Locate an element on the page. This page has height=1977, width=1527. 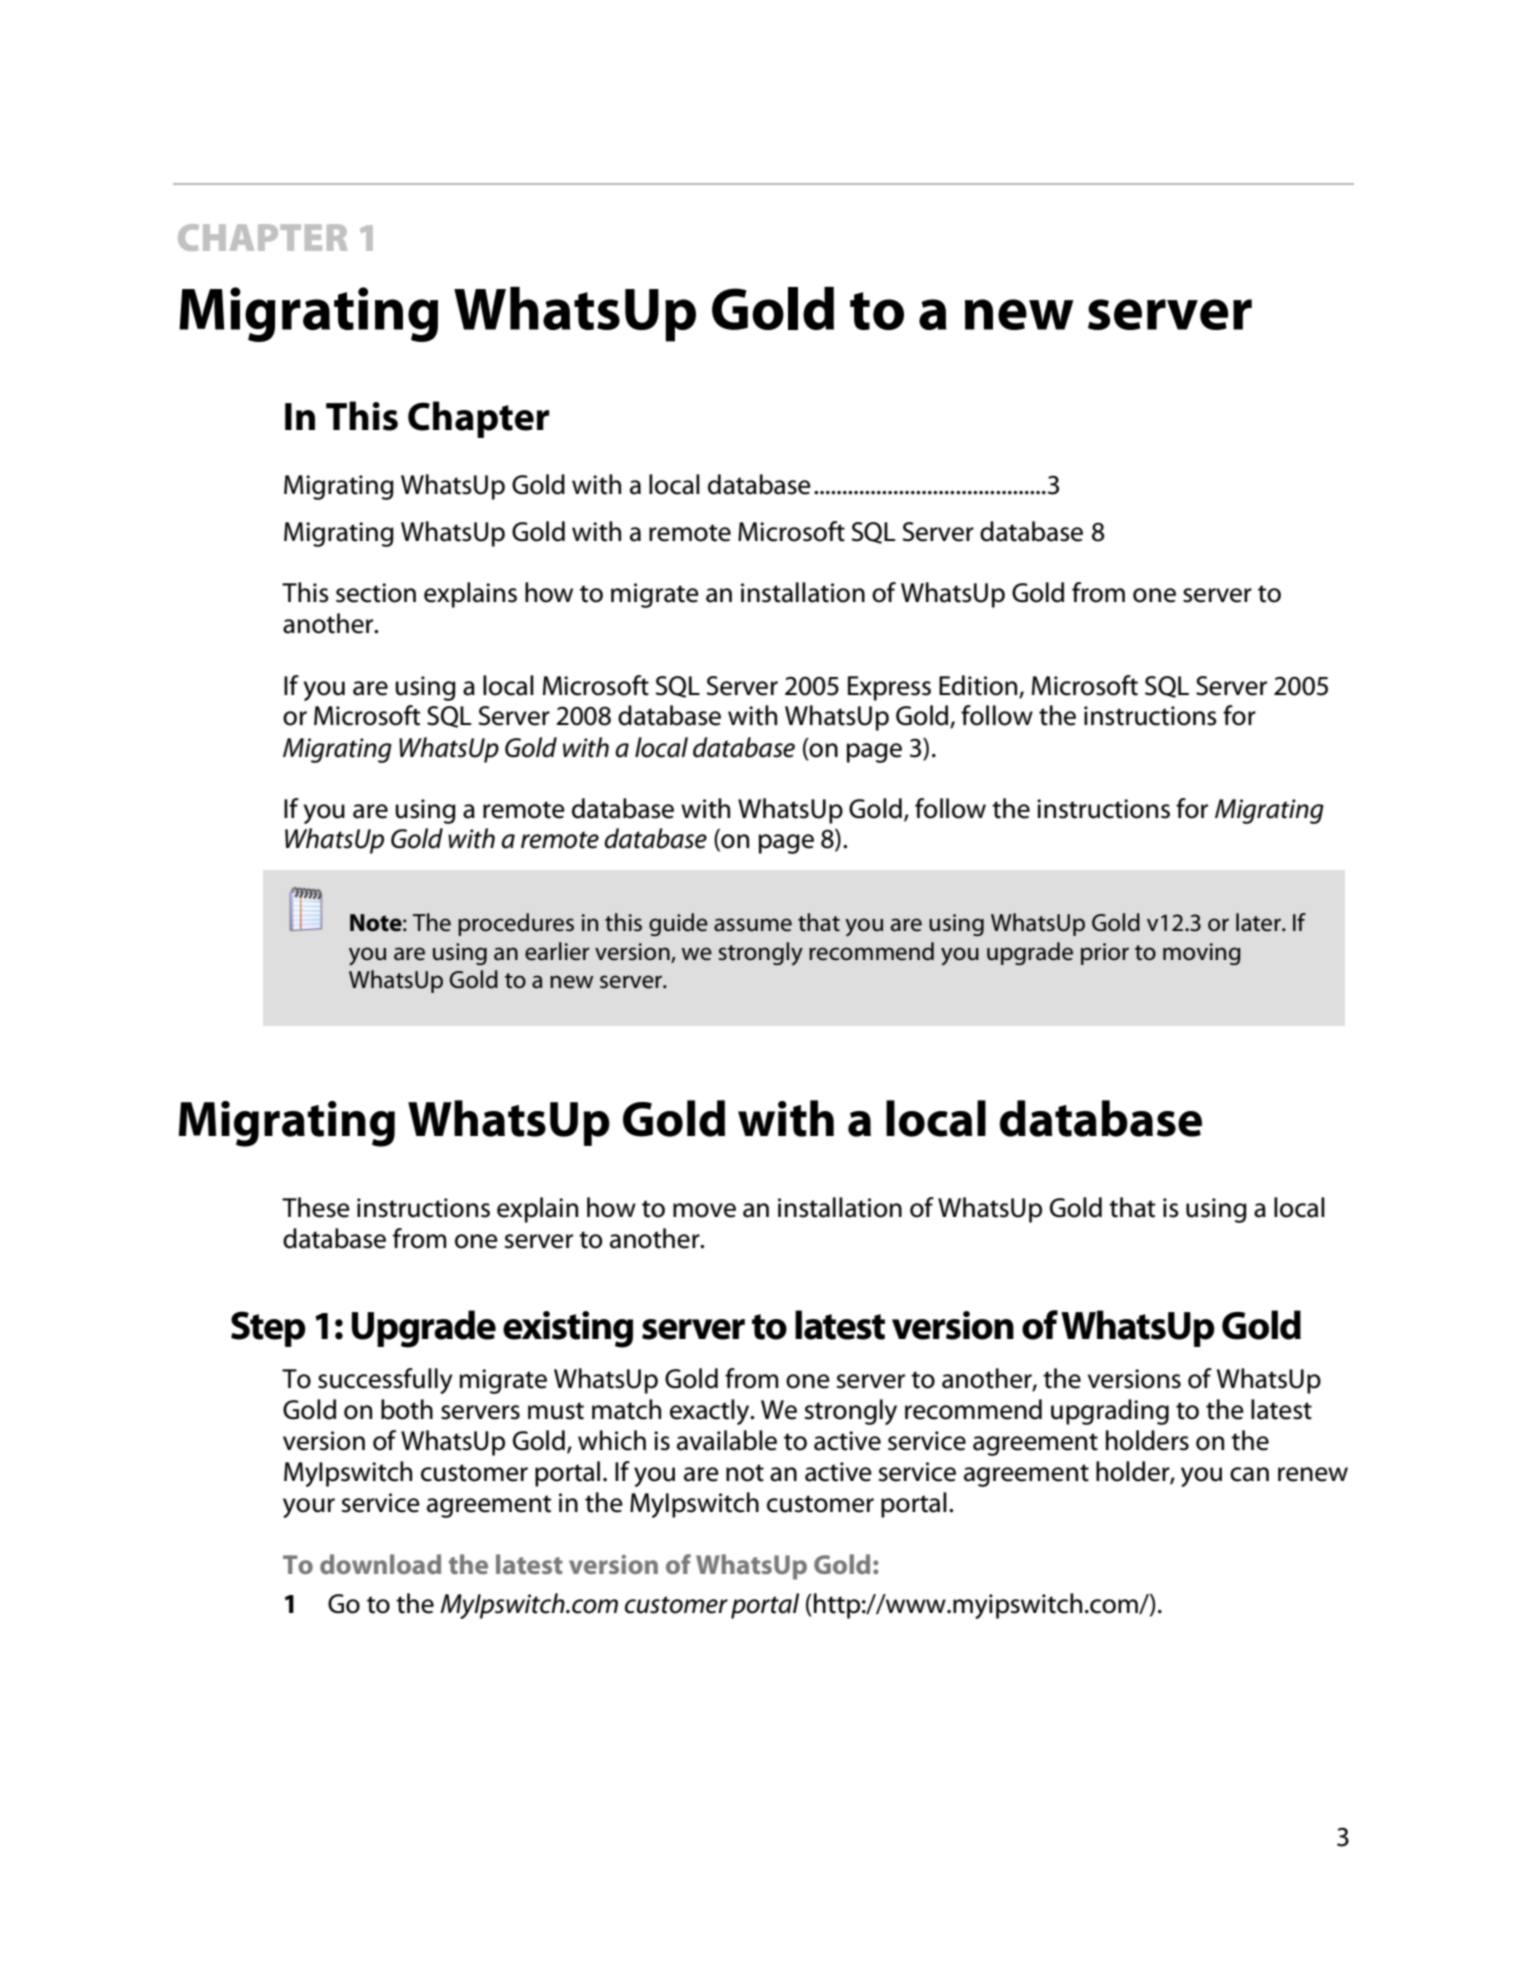
These is located at coordinates (316, 1207).
